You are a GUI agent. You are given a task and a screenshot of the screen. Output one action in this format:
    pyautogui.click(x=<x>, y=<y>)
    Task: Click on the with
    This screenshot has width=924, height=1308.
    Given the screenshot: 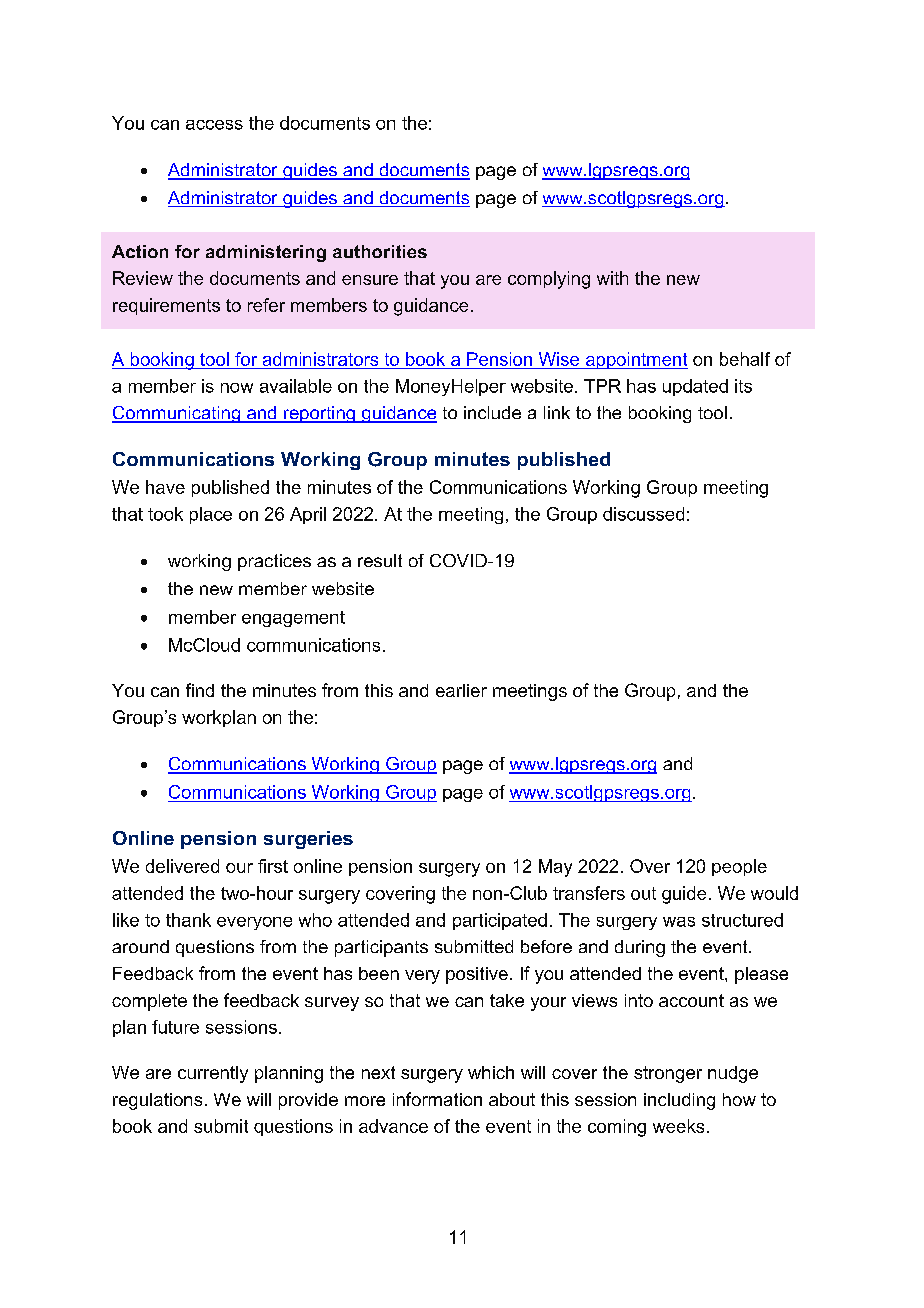 What is the action you would take?
    pyautogui.click(x=612, y=278)
